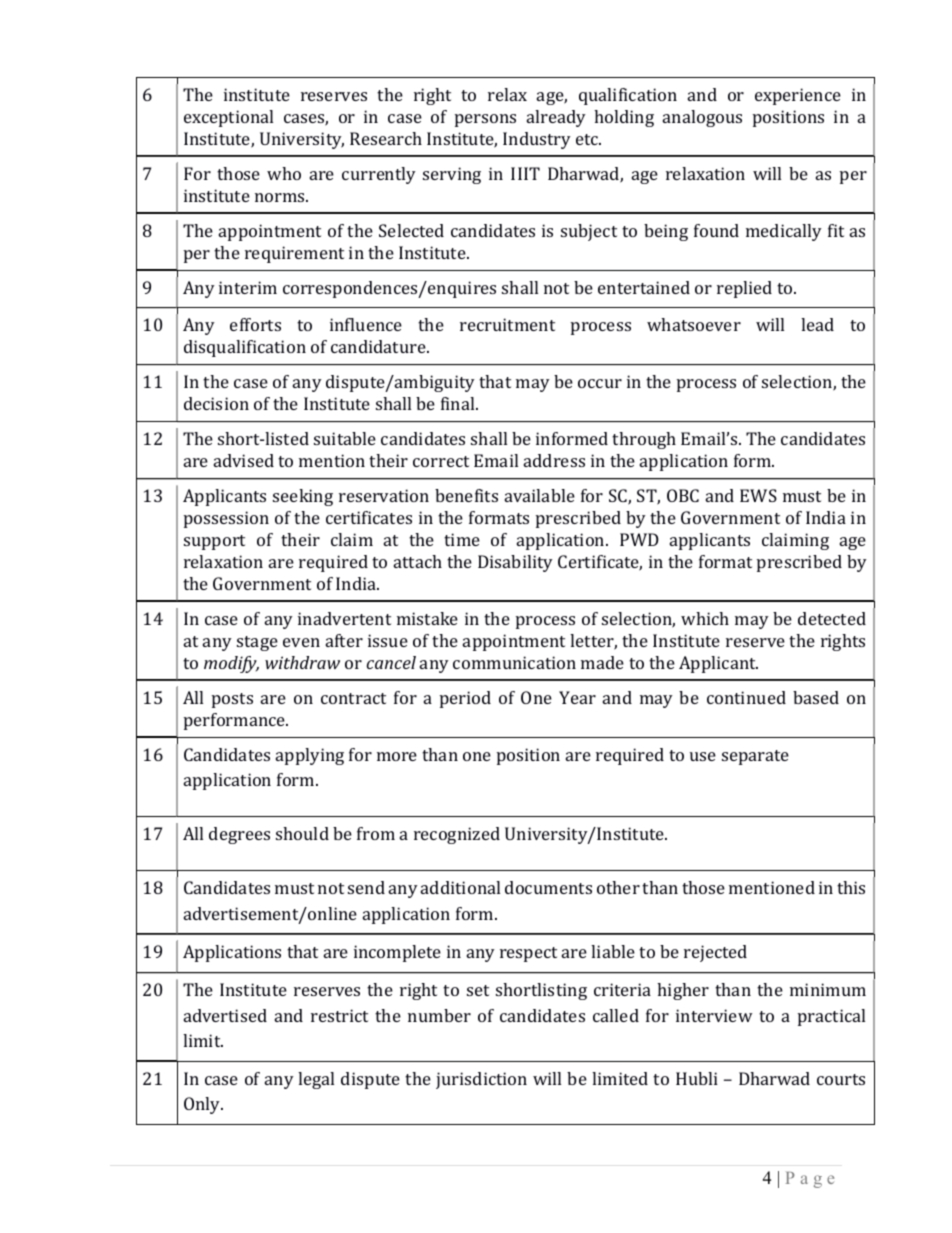 Image resolution: width=952 pixels, height=1233 pixels. I want to click on recruitment, so click(507, 324).
